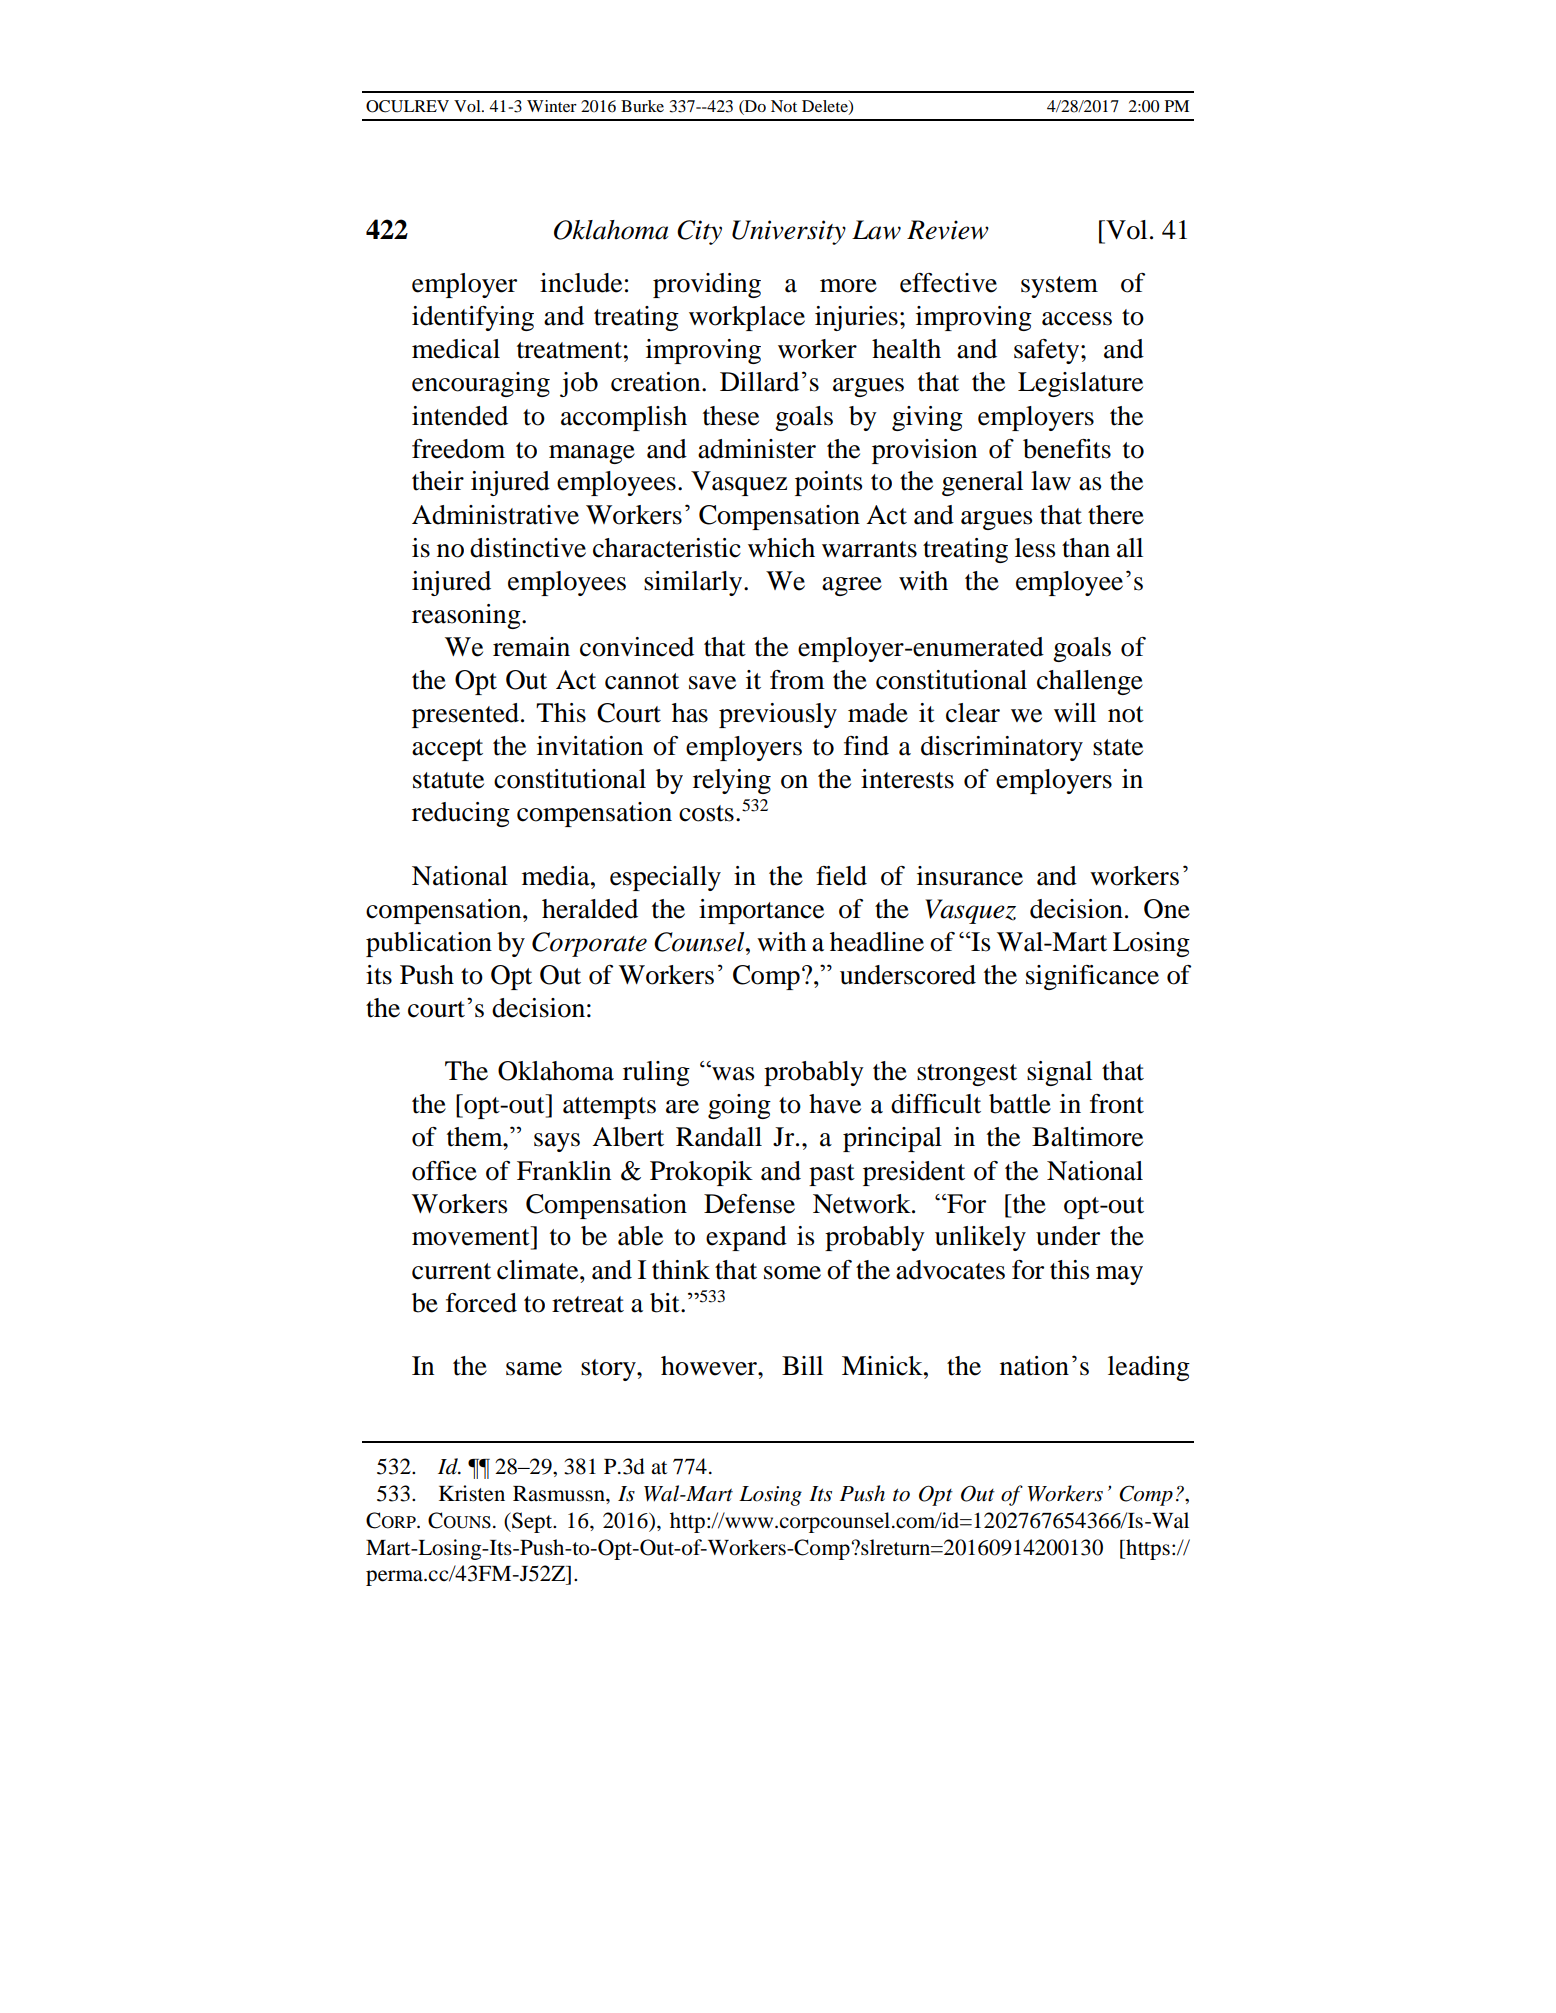 Image resolution: width=1556 pixels, height=2013 pixels. I want to click on University, so click(789, 232).
